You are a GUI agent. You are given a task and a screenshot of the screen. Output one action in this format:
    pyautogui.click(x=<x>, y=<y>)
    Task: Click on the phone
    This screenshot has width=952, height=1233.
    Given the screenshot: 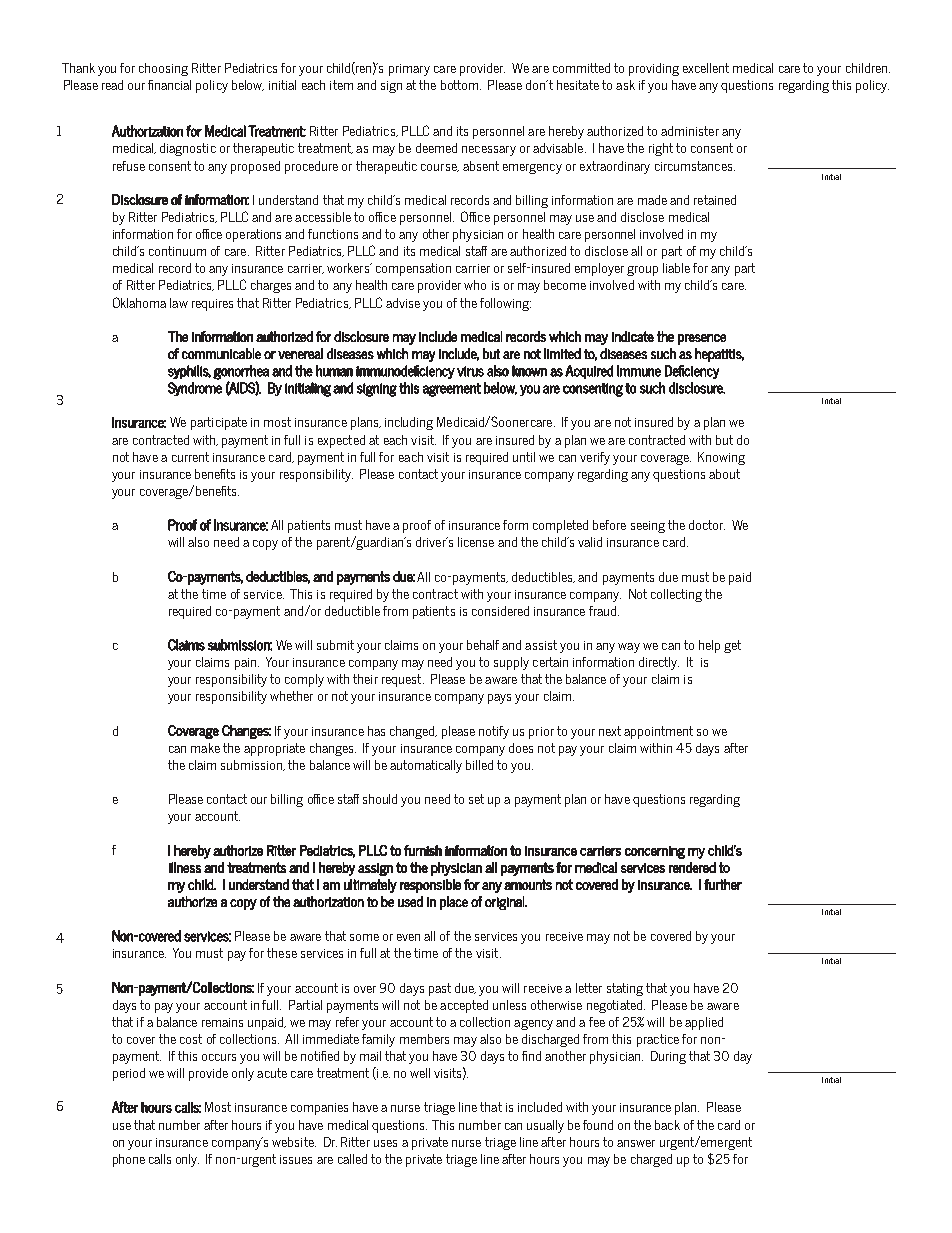 What is the action you would take?
    pyautogui.click(x=129, y=1160)
